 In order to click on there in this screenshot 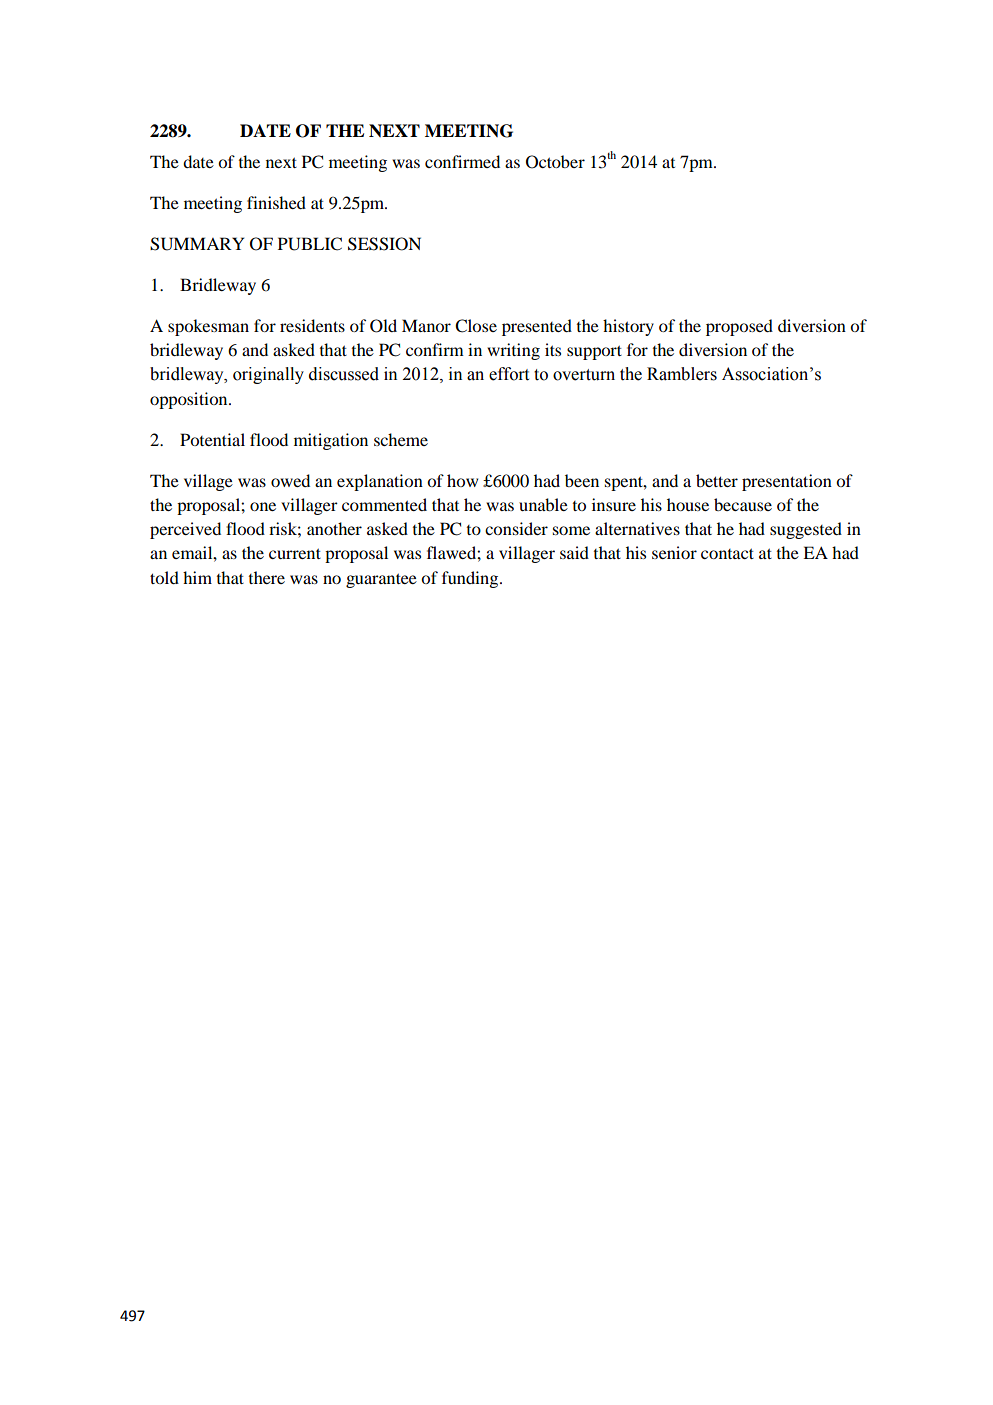, I will do `click(266, 577)`.
